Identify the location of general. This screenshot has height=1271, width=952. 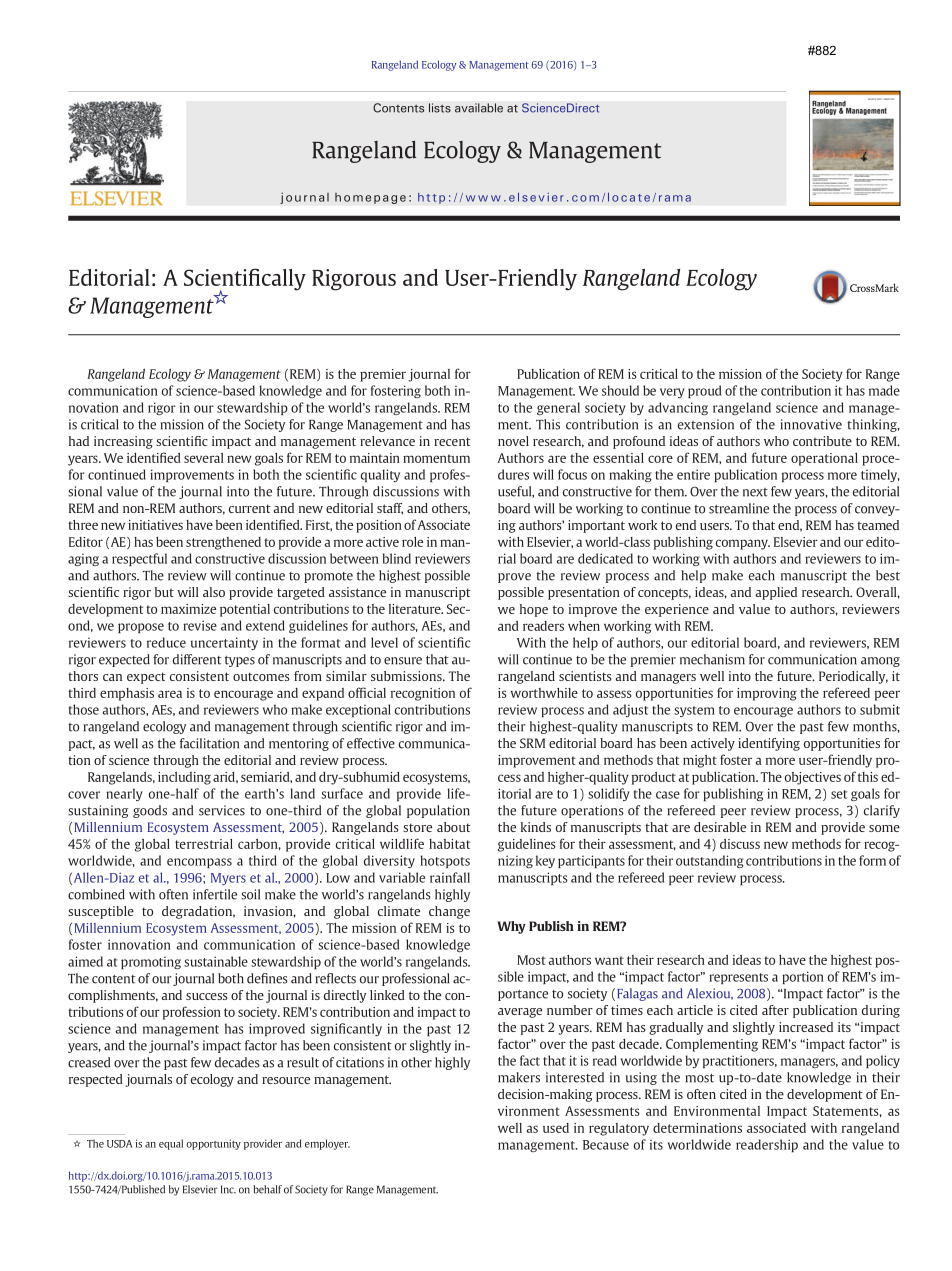
(558, 408).
